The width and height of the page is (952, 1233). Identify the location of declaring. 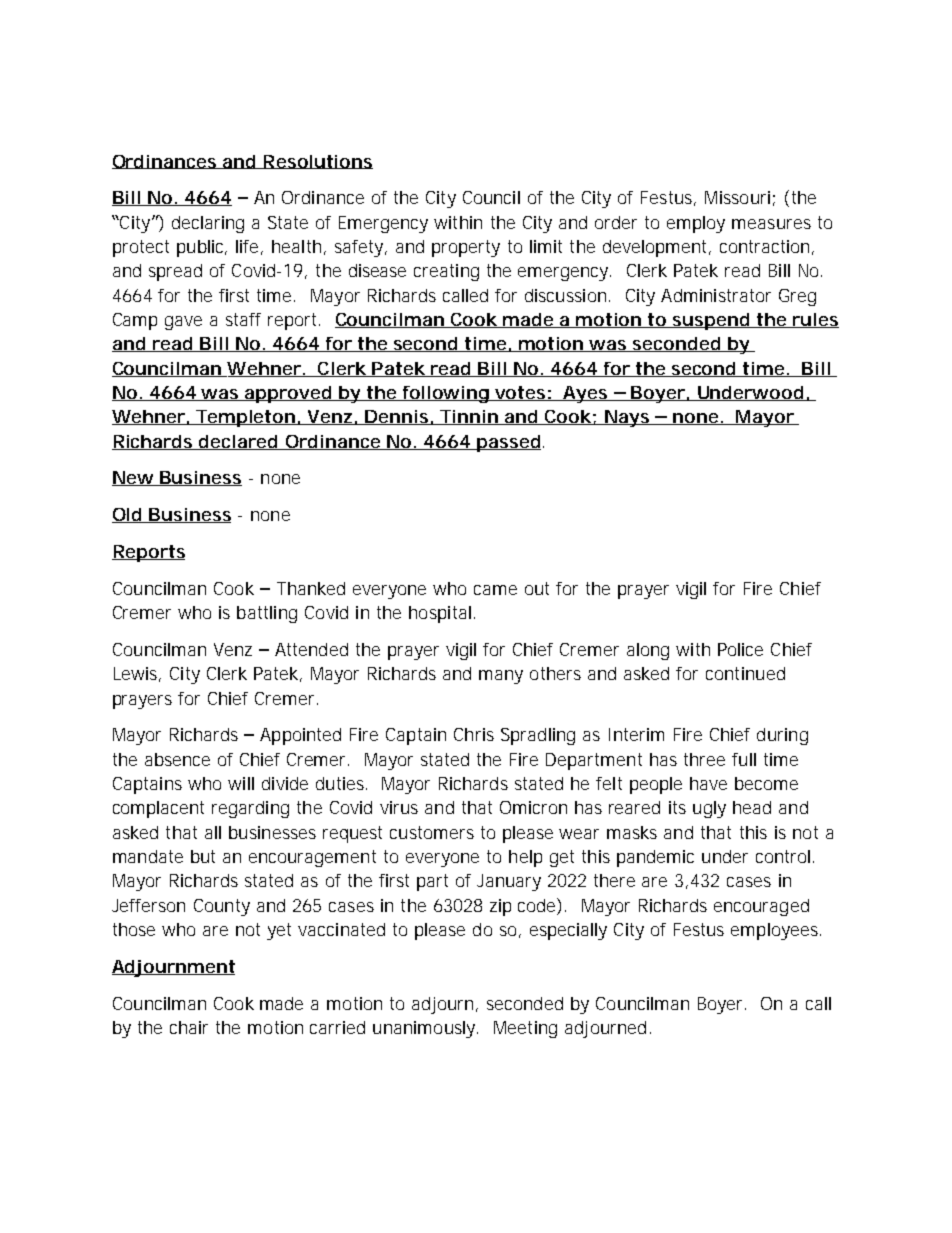
(208, 224).
